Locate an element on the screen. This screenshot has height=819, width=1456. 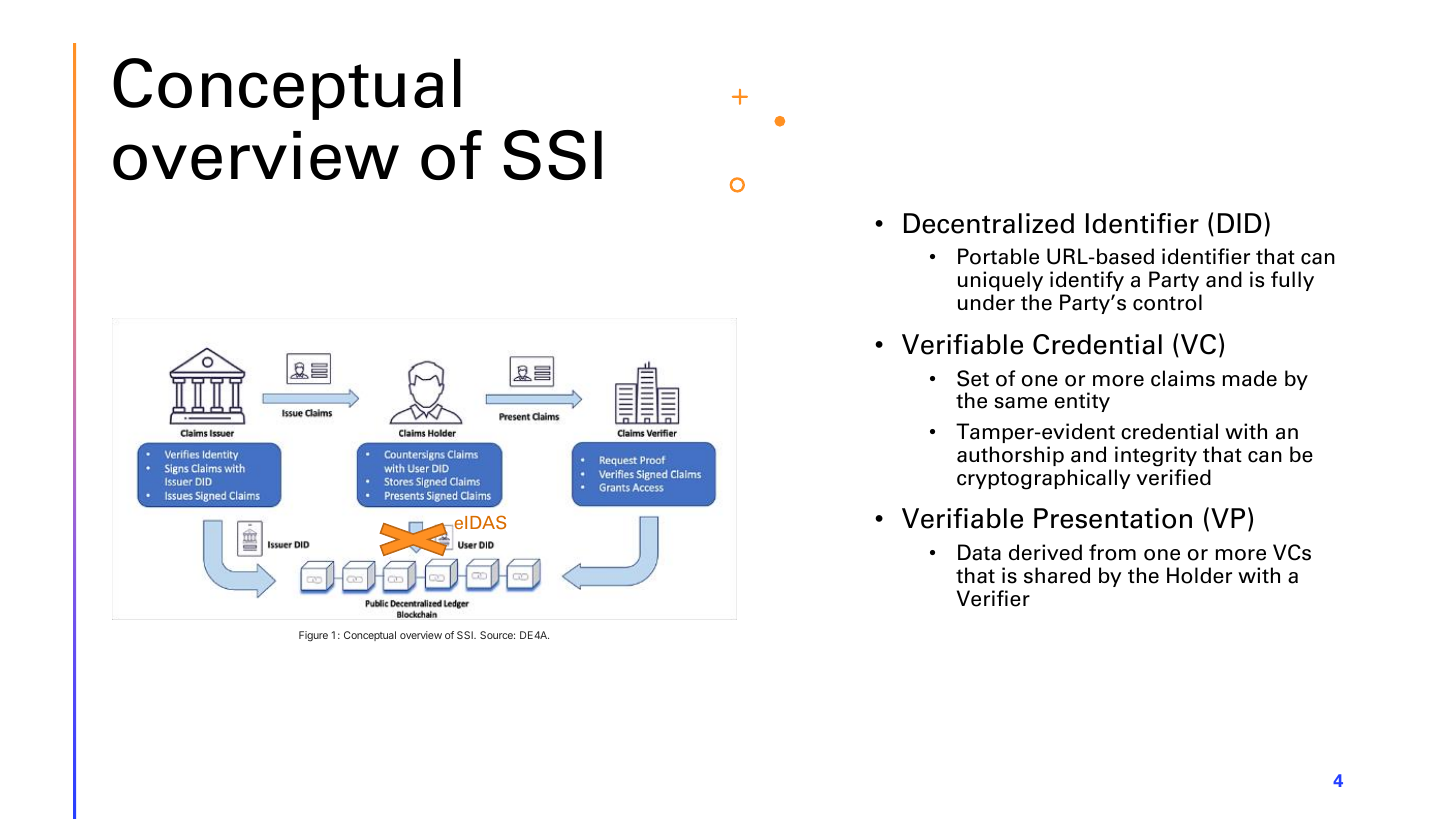
same is located at coordinates (1020, 403).
